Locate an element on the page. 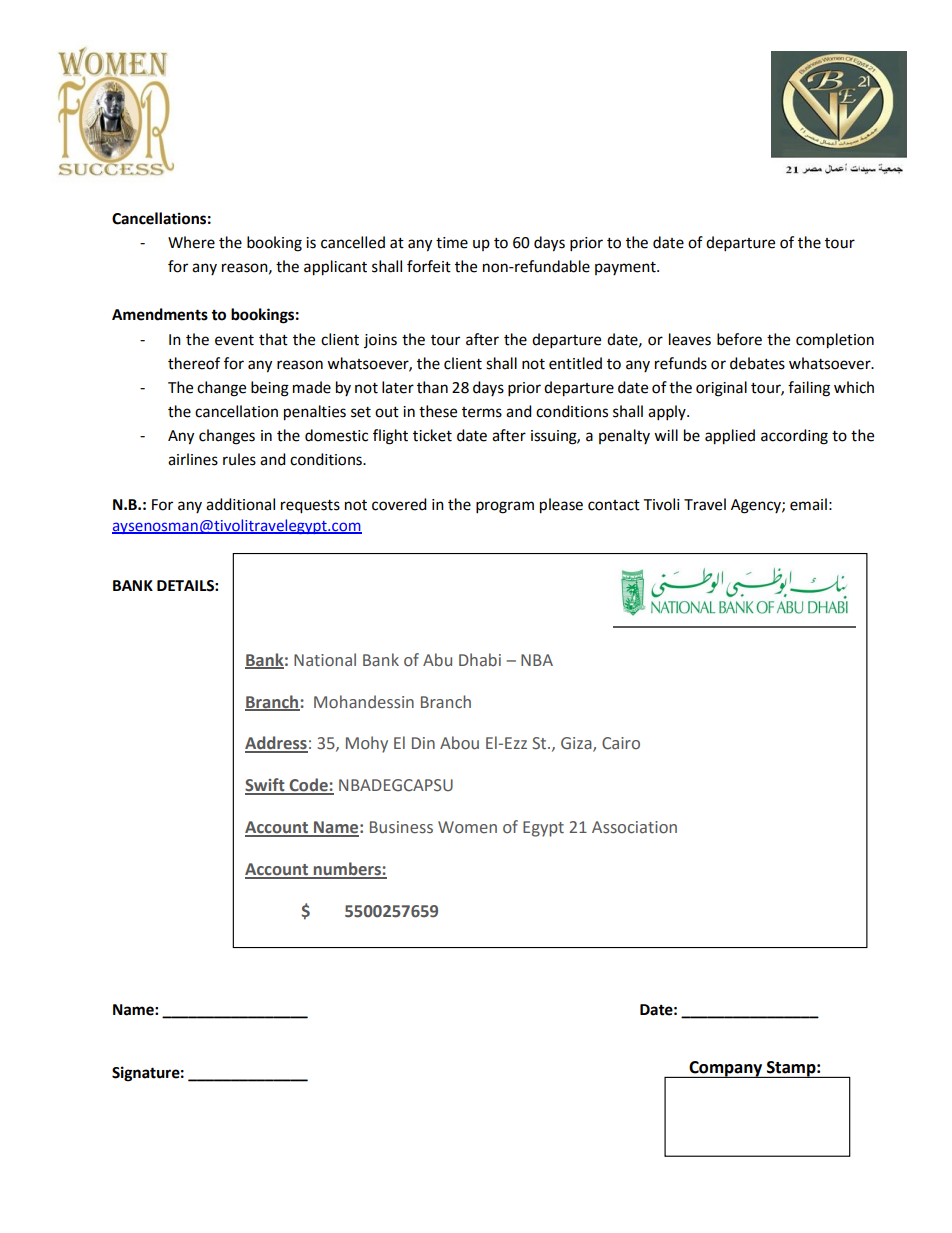 This document has width=952, height=1233. additional is located at coordinates (240, 504).
